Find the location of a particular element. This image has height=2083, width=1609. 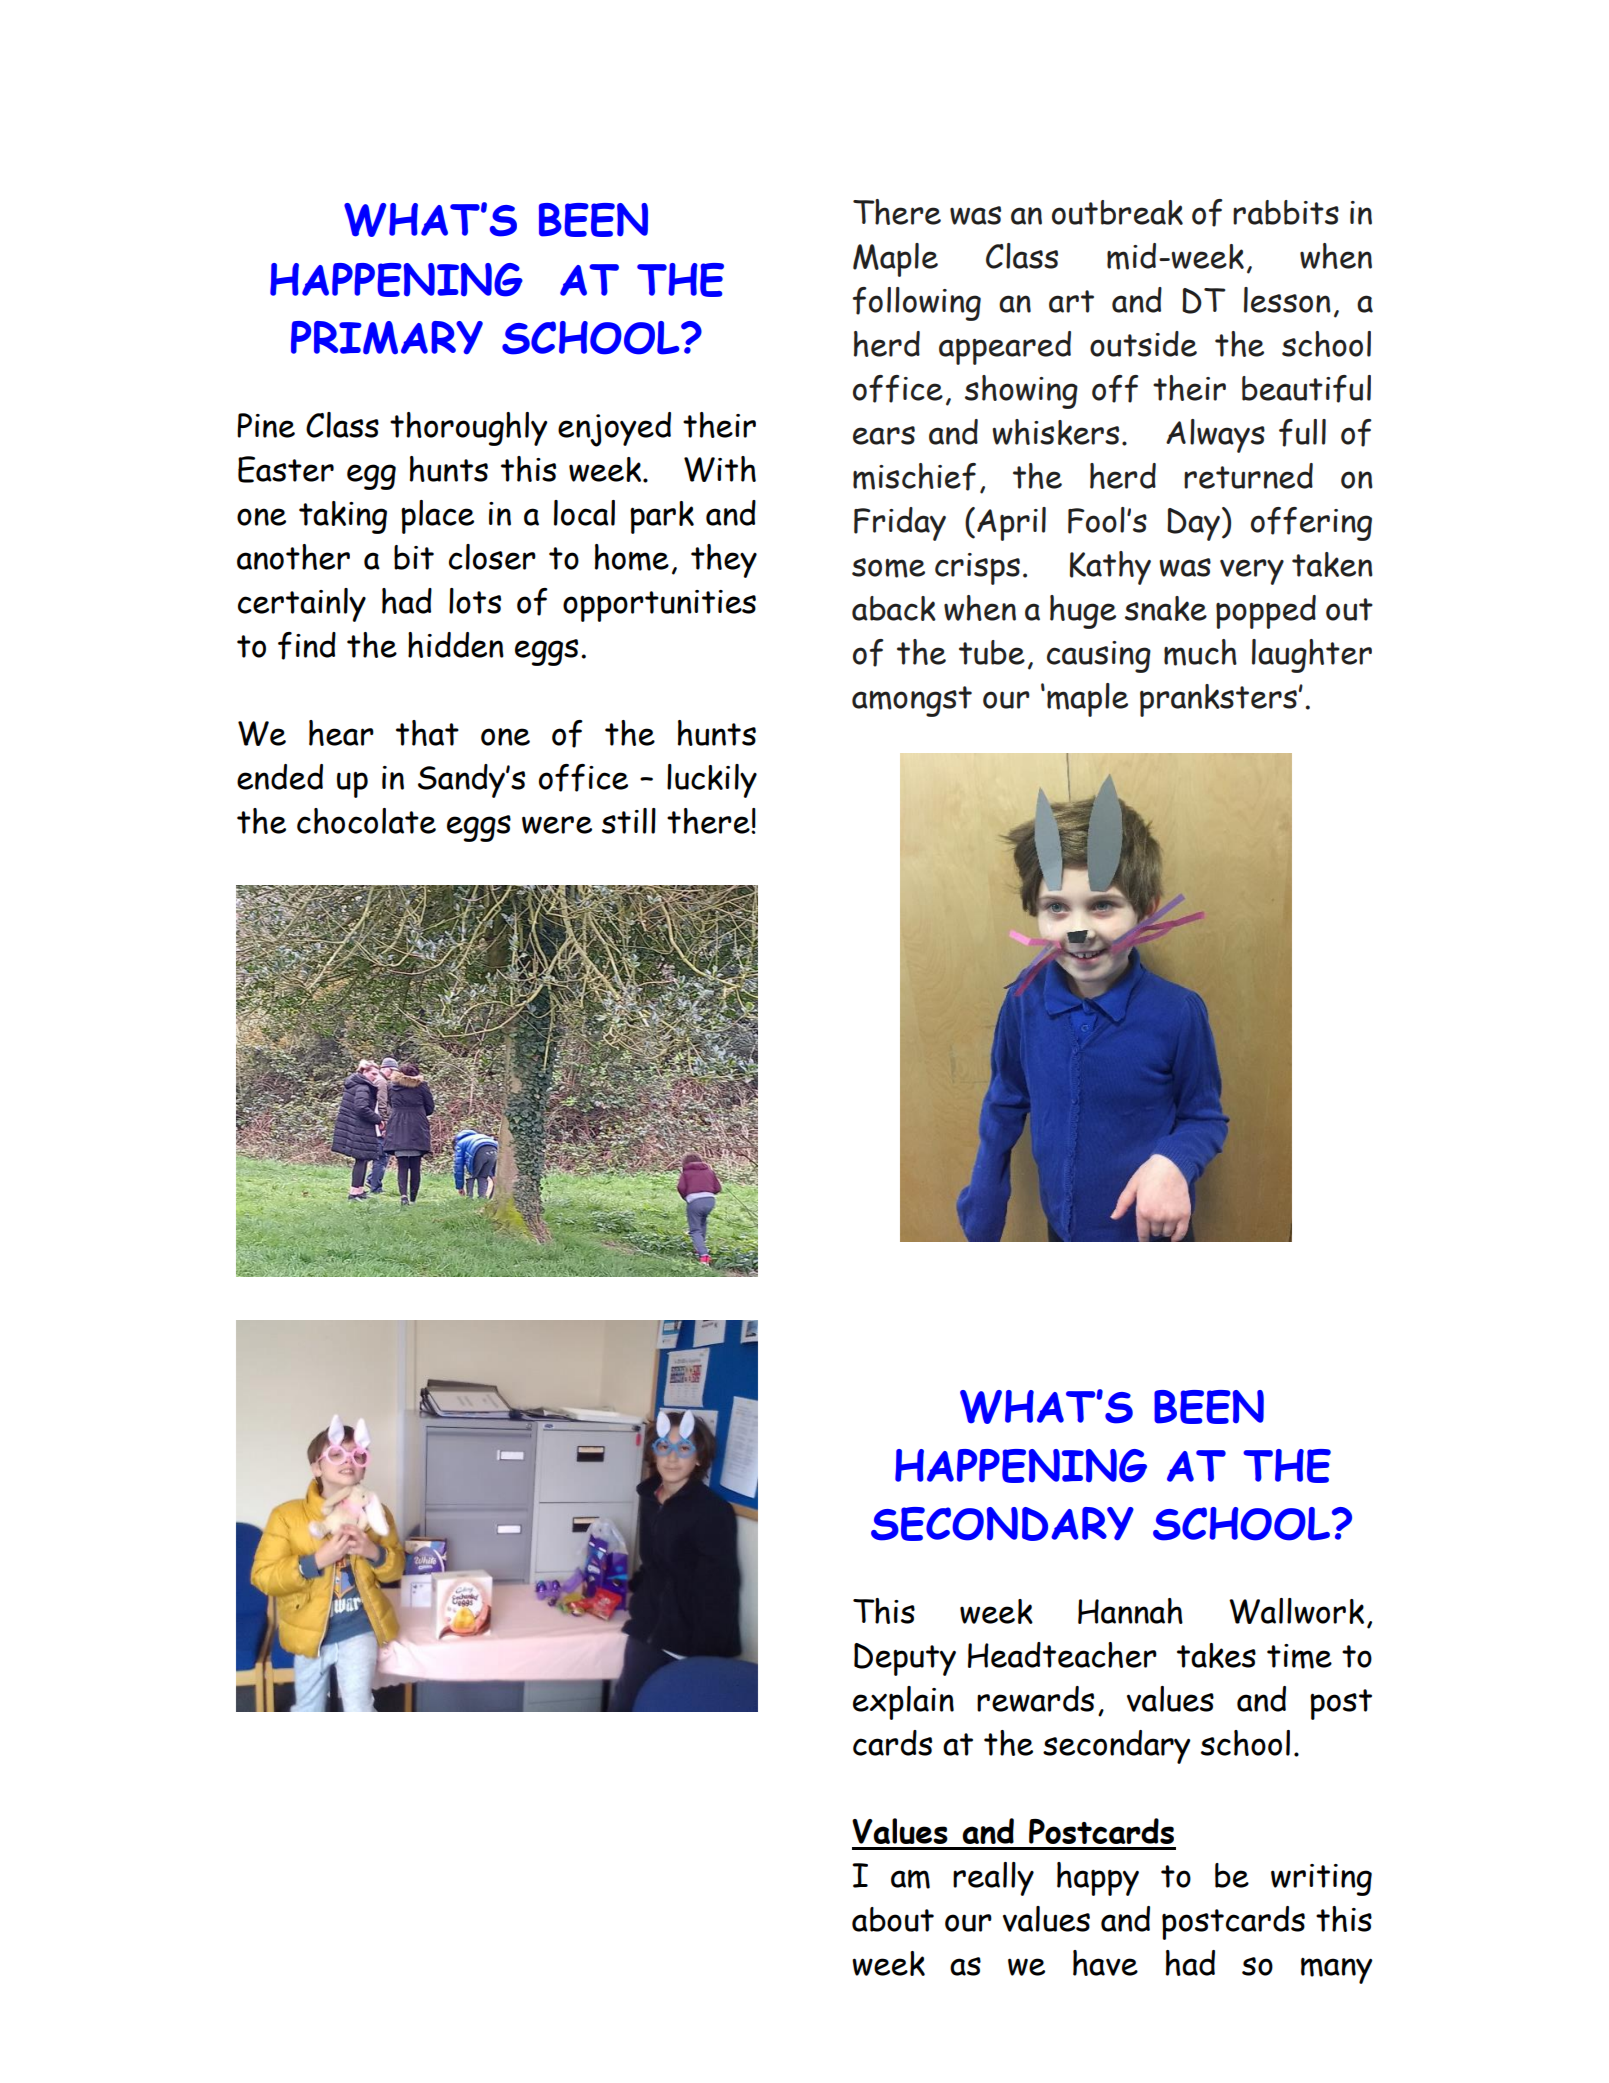

PRIMARY is located at coordinates (387, 338).
